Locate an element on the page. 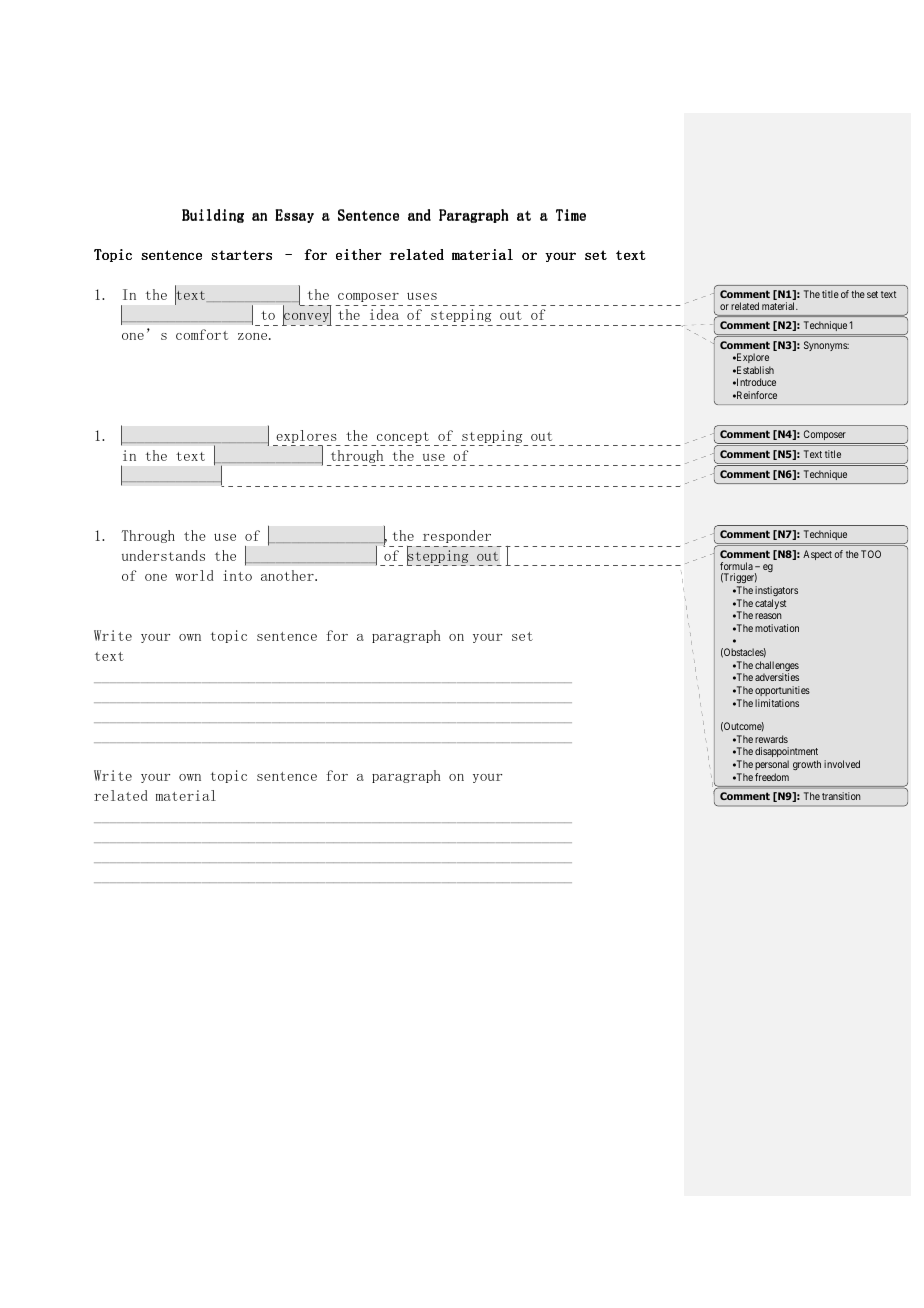  freedom is located at coordinates (772, 777).
